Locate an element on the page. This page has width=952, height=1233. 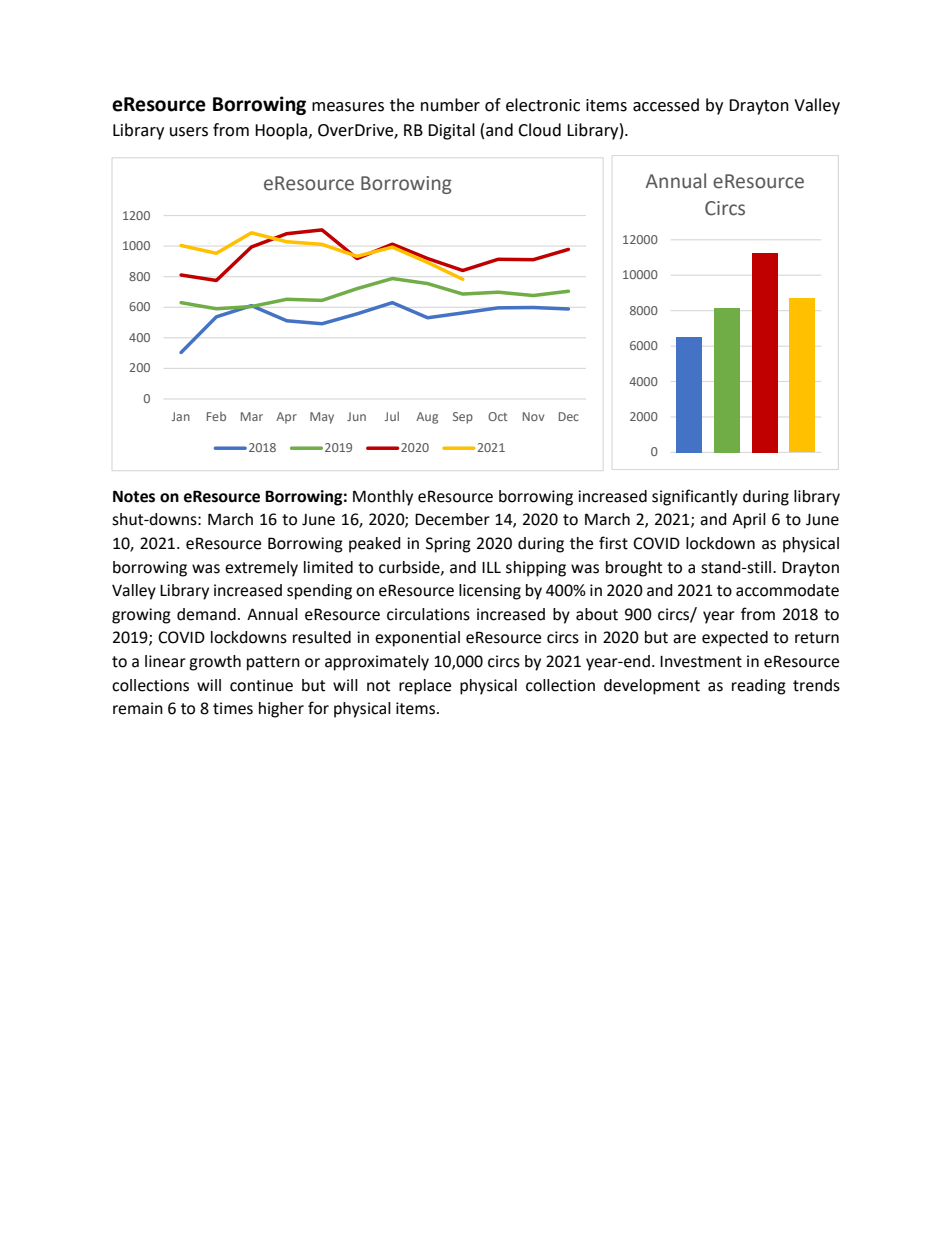
replace is located at coordinates (425, 687).
